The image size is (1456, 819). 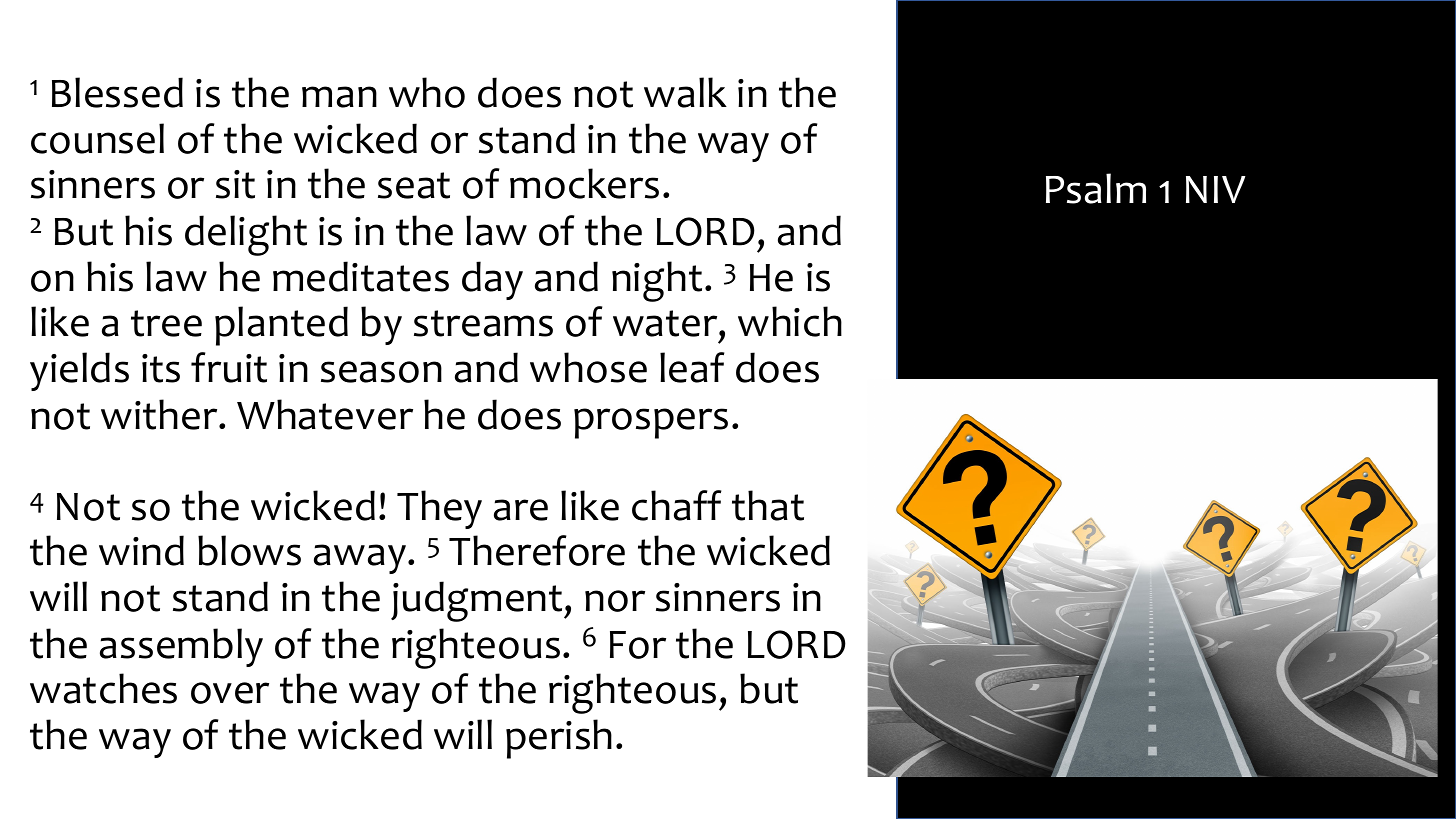 What do you see at coordinates (249, 550) in the screenshot?
I see `blows` at bounding box center [249, 550].
